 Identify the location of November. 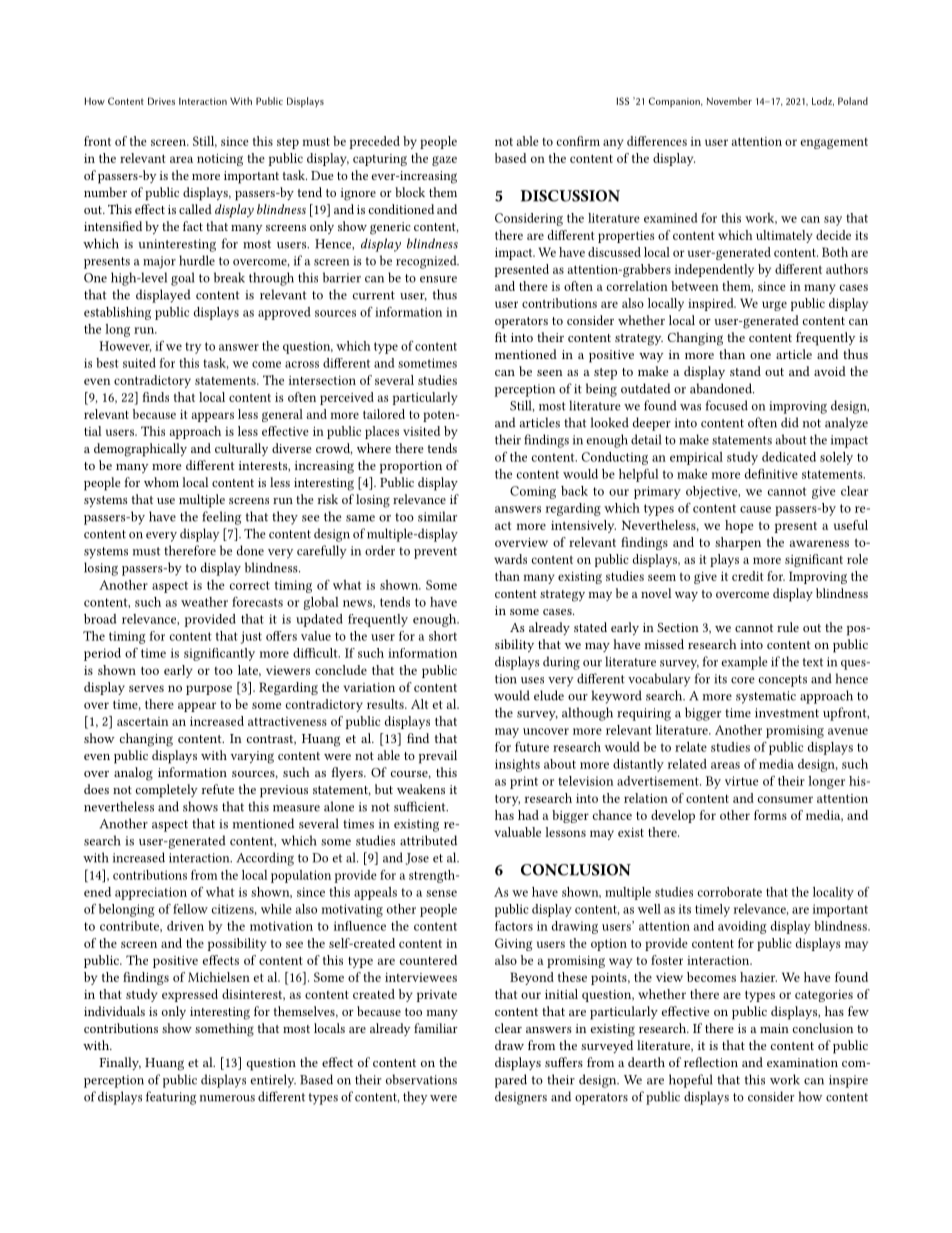
(729, 101).
